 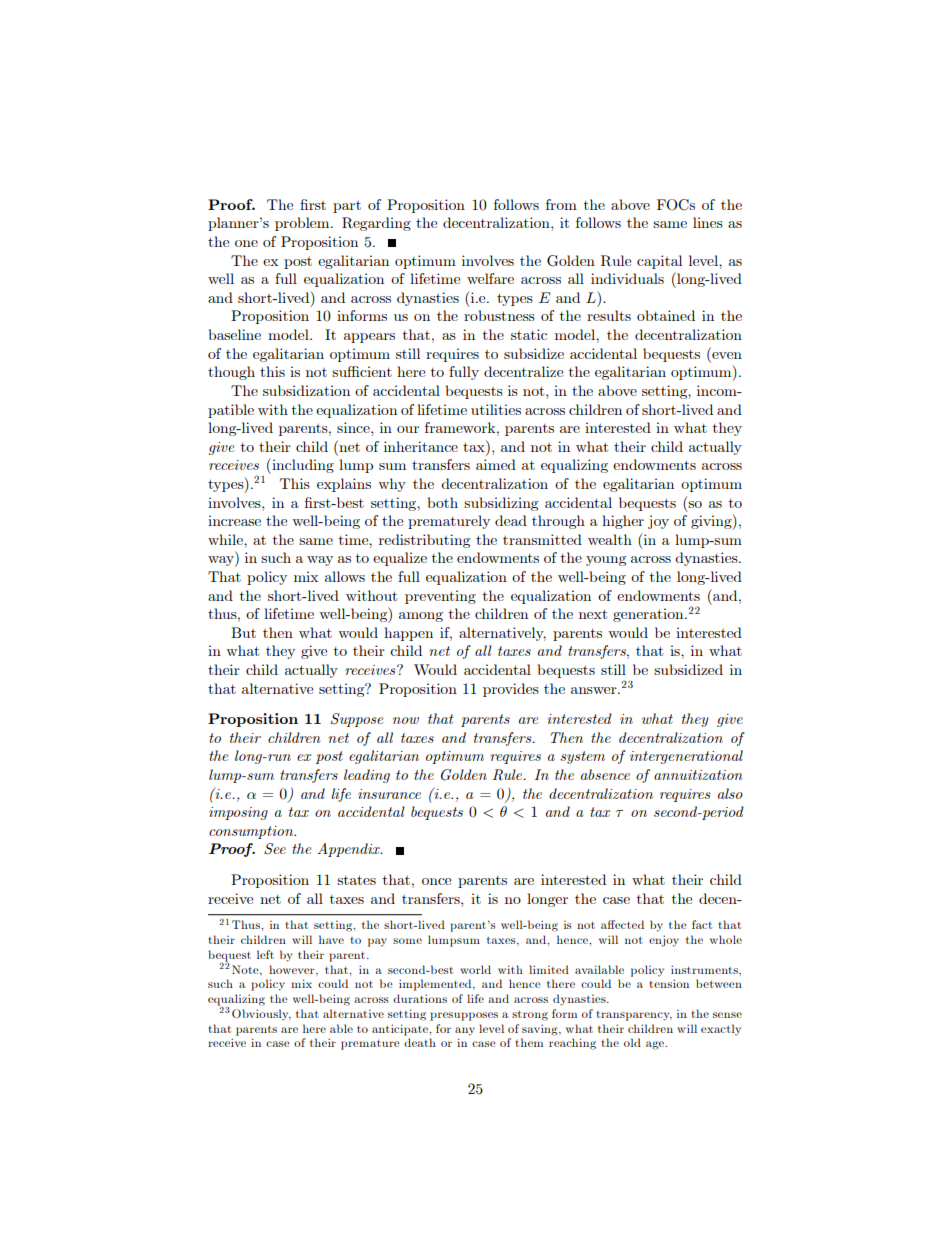 I want to click on subsidization, so click(x=306, y=390).
